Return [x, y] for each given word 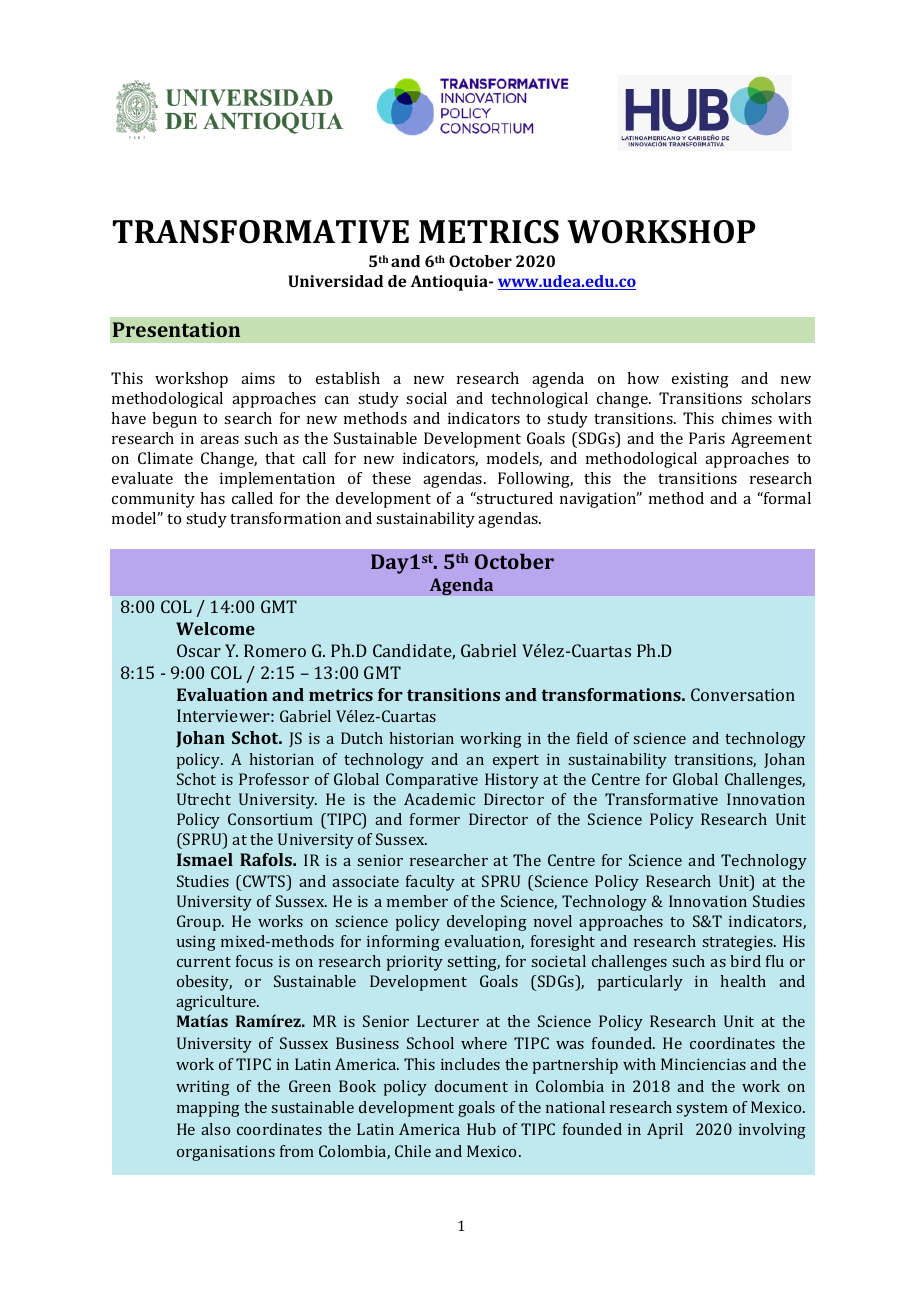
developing [487, 923]
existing [700, 380]
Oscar [199, 650]
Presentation [176, 329]
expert [516, 762]
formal [786, 498]
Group [200, 923]
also [215, 1129]
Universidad [335, 281]
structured [514, 498]
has [212, 498]
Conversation [743, 694]
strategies [739, 943]
